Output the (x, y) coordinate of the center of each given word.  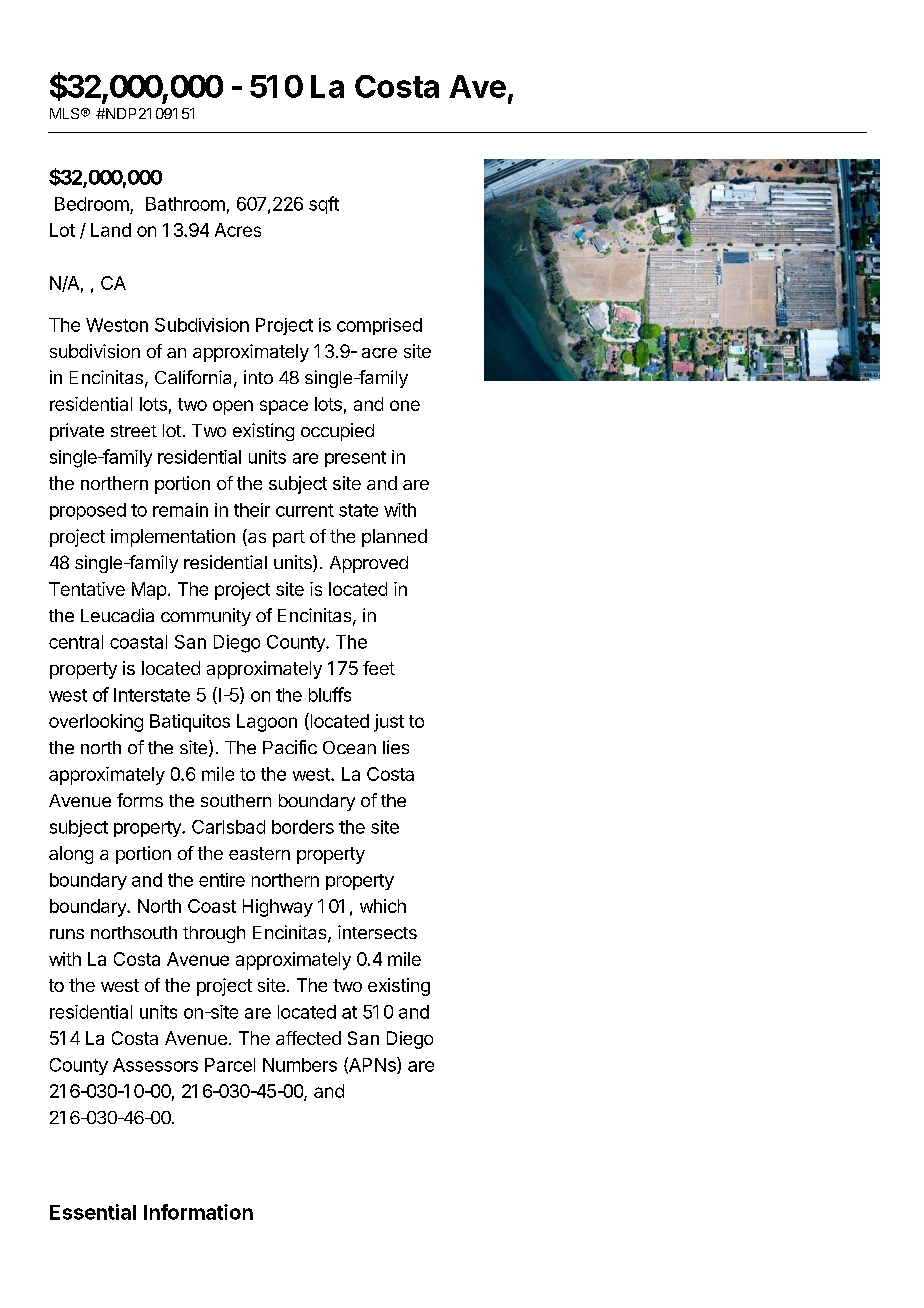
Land (111, 230)
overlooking (96, 723)
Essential (93, 1212)
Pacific (290, 747)
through (214, 934)
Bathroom (185, 204)
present (355, 459)
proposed (88, 511)
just (389, 723)
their (252, 510)
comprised (379, 326)
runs (67, 934)
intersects (377, 932)
